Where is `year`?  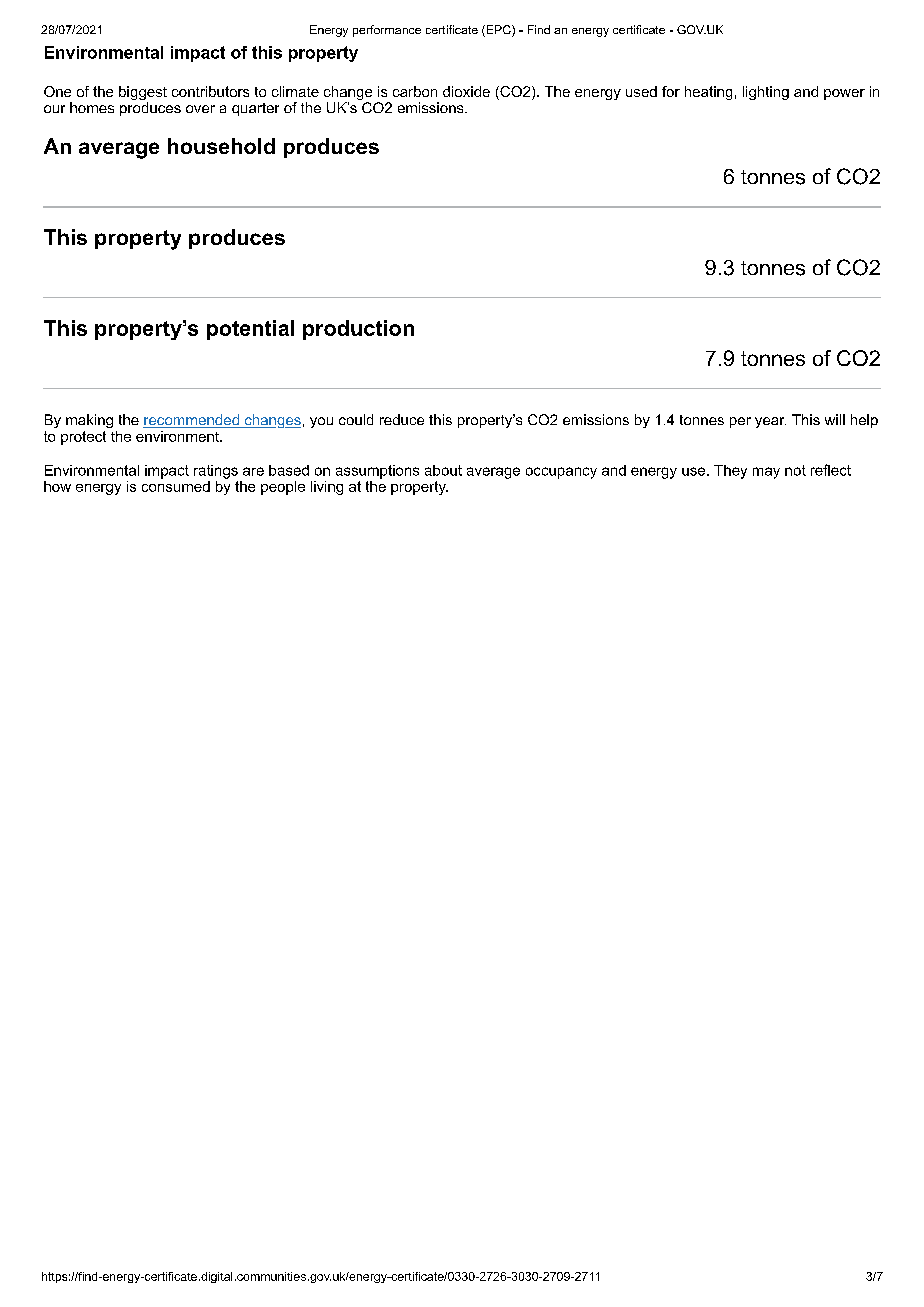 year is located at coordinates (770, 422).
